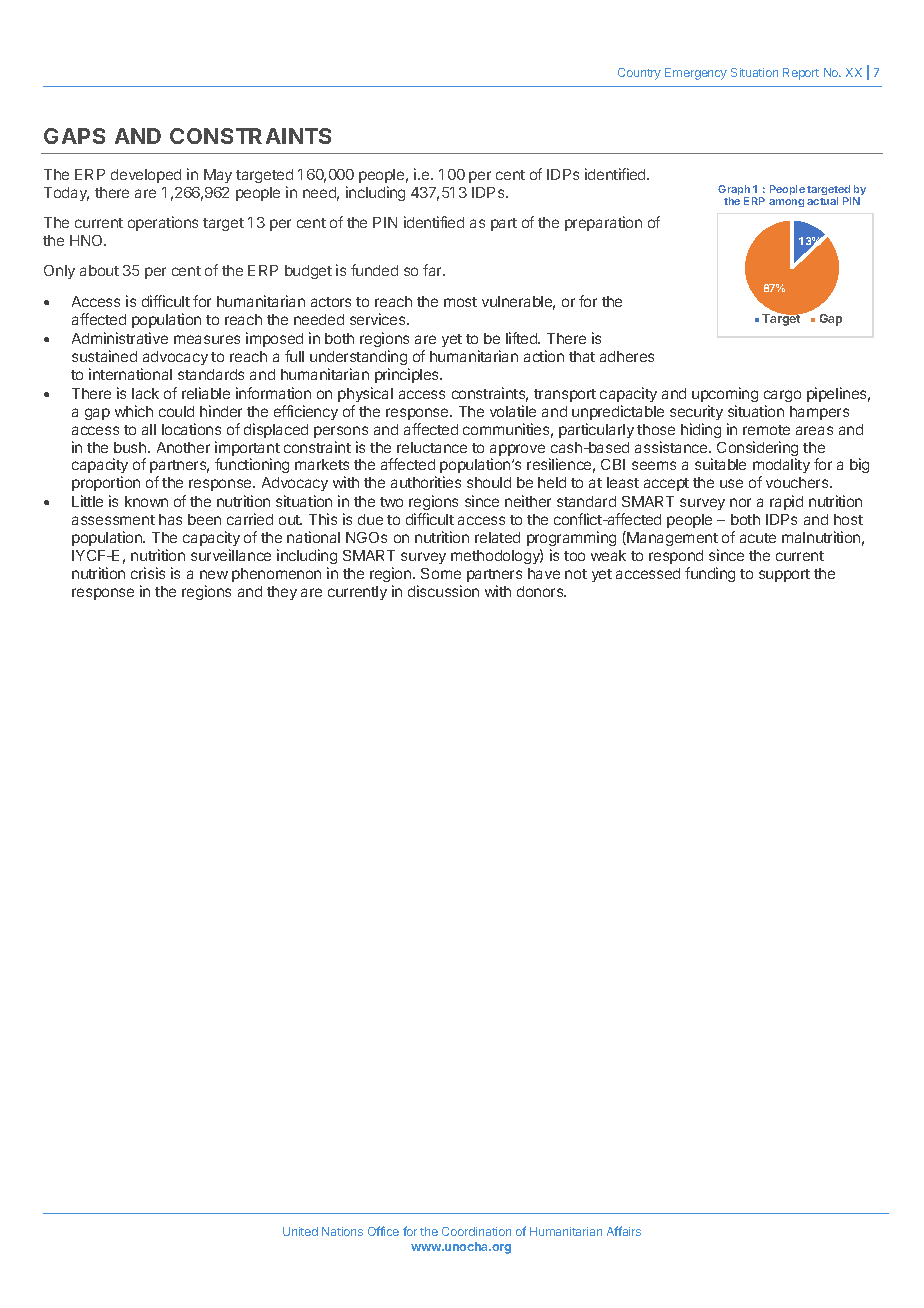 The image size is (924, 1308). What do you see at coordinates (784, 575) in the screenshot?
I see `support` at bounding box center [784, 575].
